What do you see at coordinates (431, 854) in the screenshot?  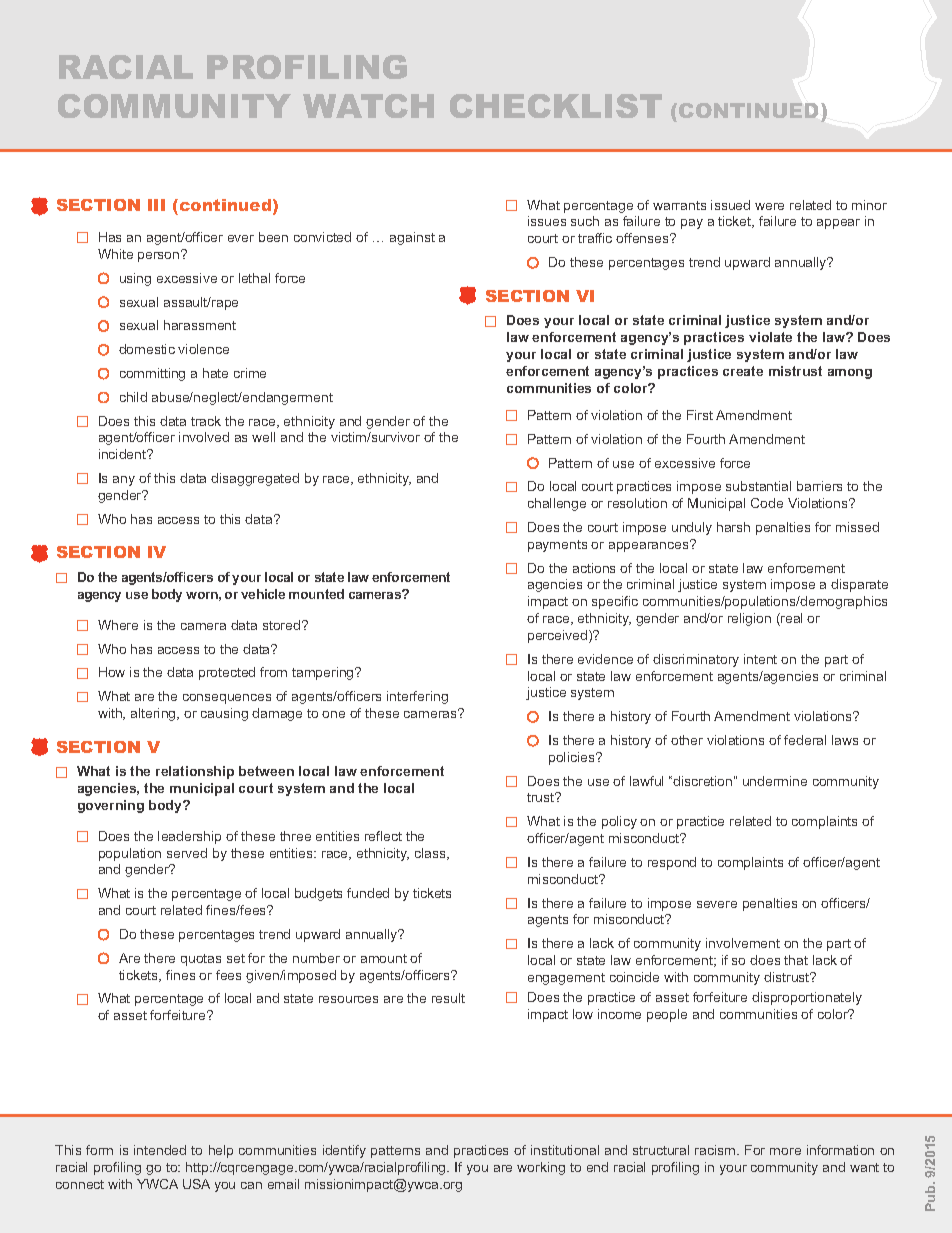 I see `class` at bounding box center [431, 854].
